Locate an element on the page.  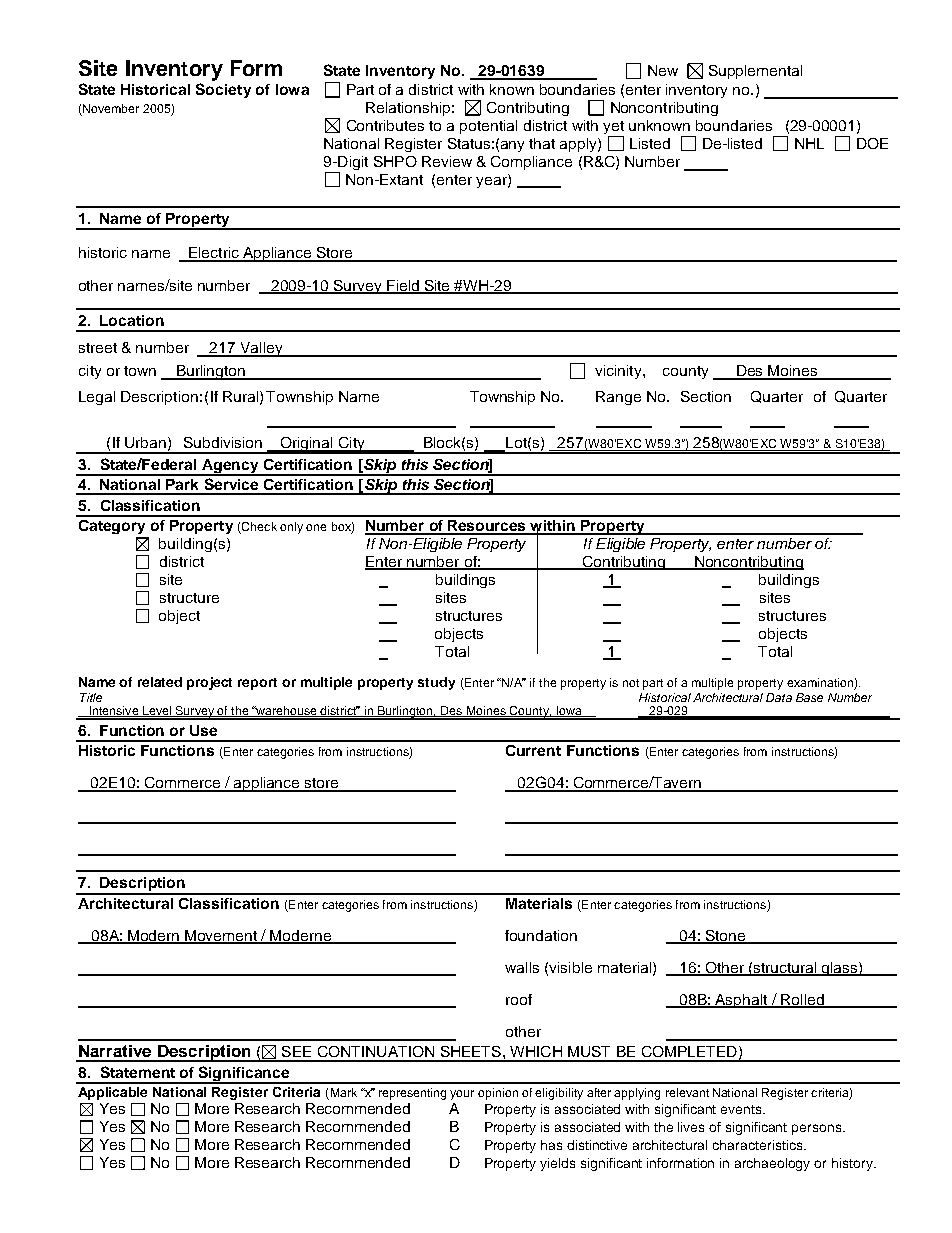
vicinity is located at coordinates (619, 372).
